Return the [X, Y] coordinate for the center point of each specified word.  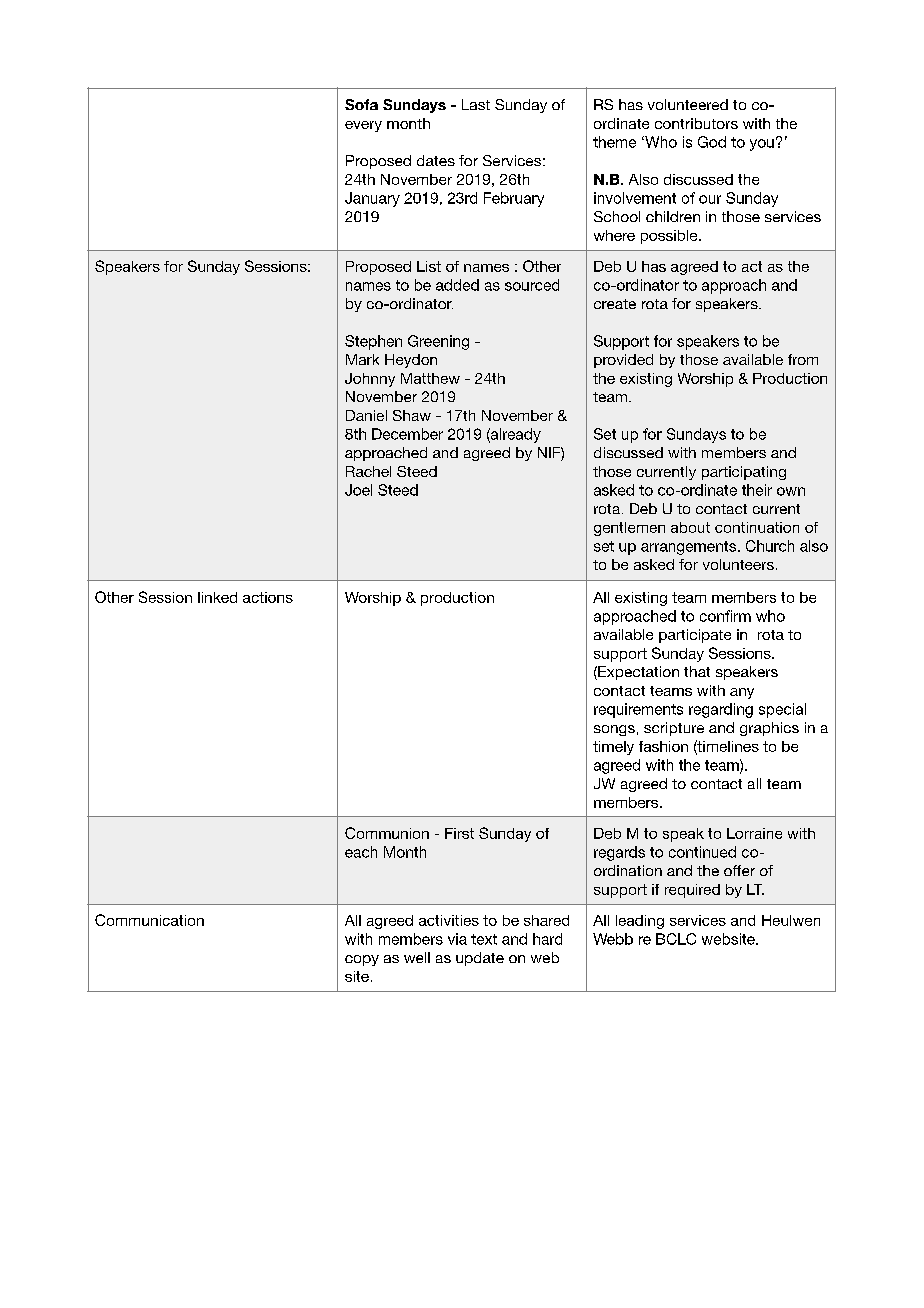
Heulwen [791, 920]
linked [217, 597]
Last [476, 104]
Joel [358, 490]
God [712, 142]
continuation [757, 527]
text [484, 939]
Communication [149, 920]
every [363, 126]
